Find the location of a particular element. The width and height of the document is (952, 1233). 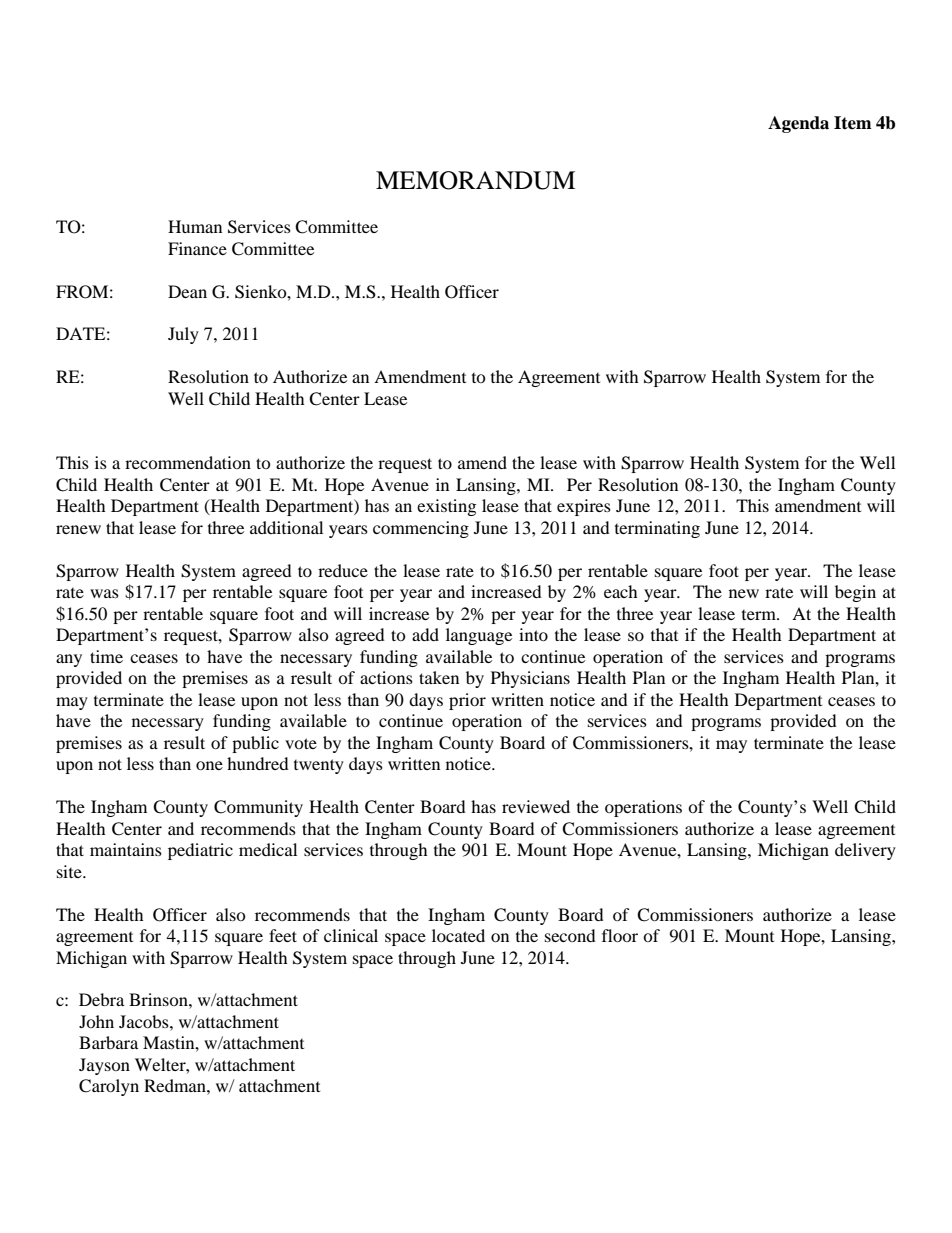

maintains is located at coordinates (126, 849).
